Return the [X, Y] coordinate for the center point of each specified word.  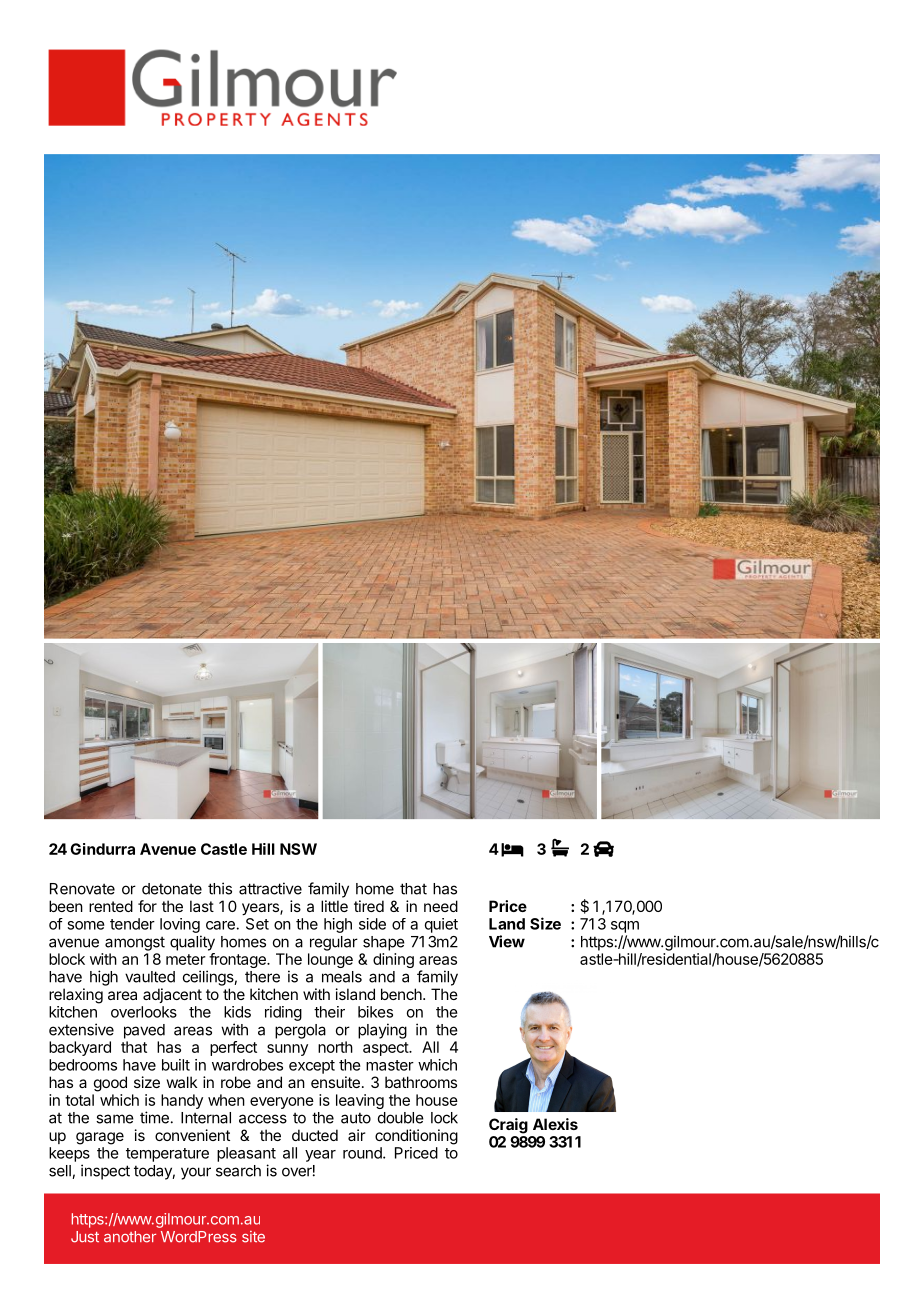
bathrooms [421, 1082]
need [441, 906]
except [312, 1067]
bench [402, 994]
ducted [315, 1135]
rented [111, 906]
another [130, 1237]
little [334, 906]
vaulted [150, 977]
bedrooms [83, 1065]
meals [342, 977]
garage [100, 1138]
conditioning [416, 1137]
